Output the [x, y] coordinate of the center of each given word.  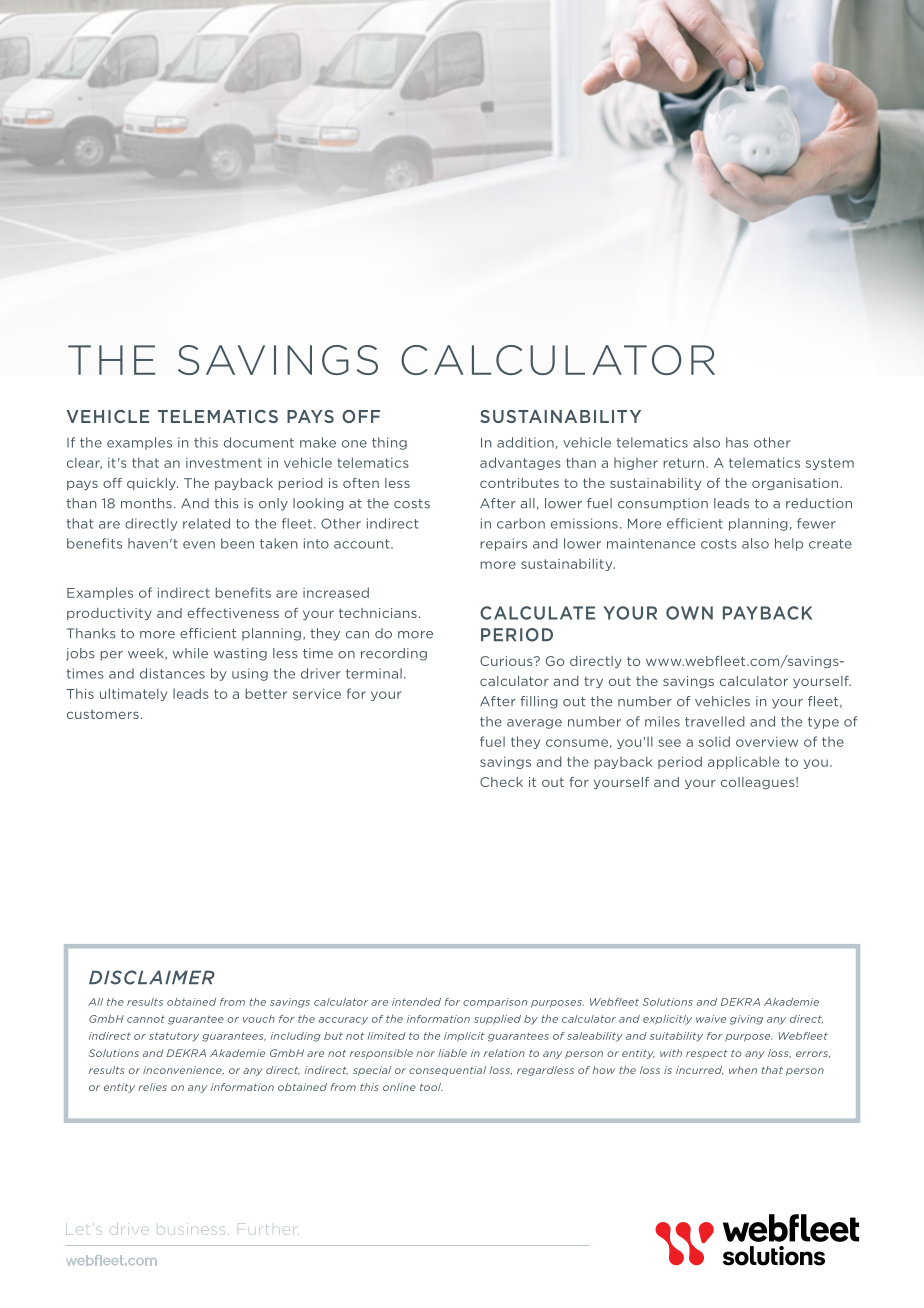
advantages [520, 463]
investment [224, 463]
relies [152, 1087]
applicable [743, 762]
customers [103, 714]
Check [501, 782]
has [737, 442]
